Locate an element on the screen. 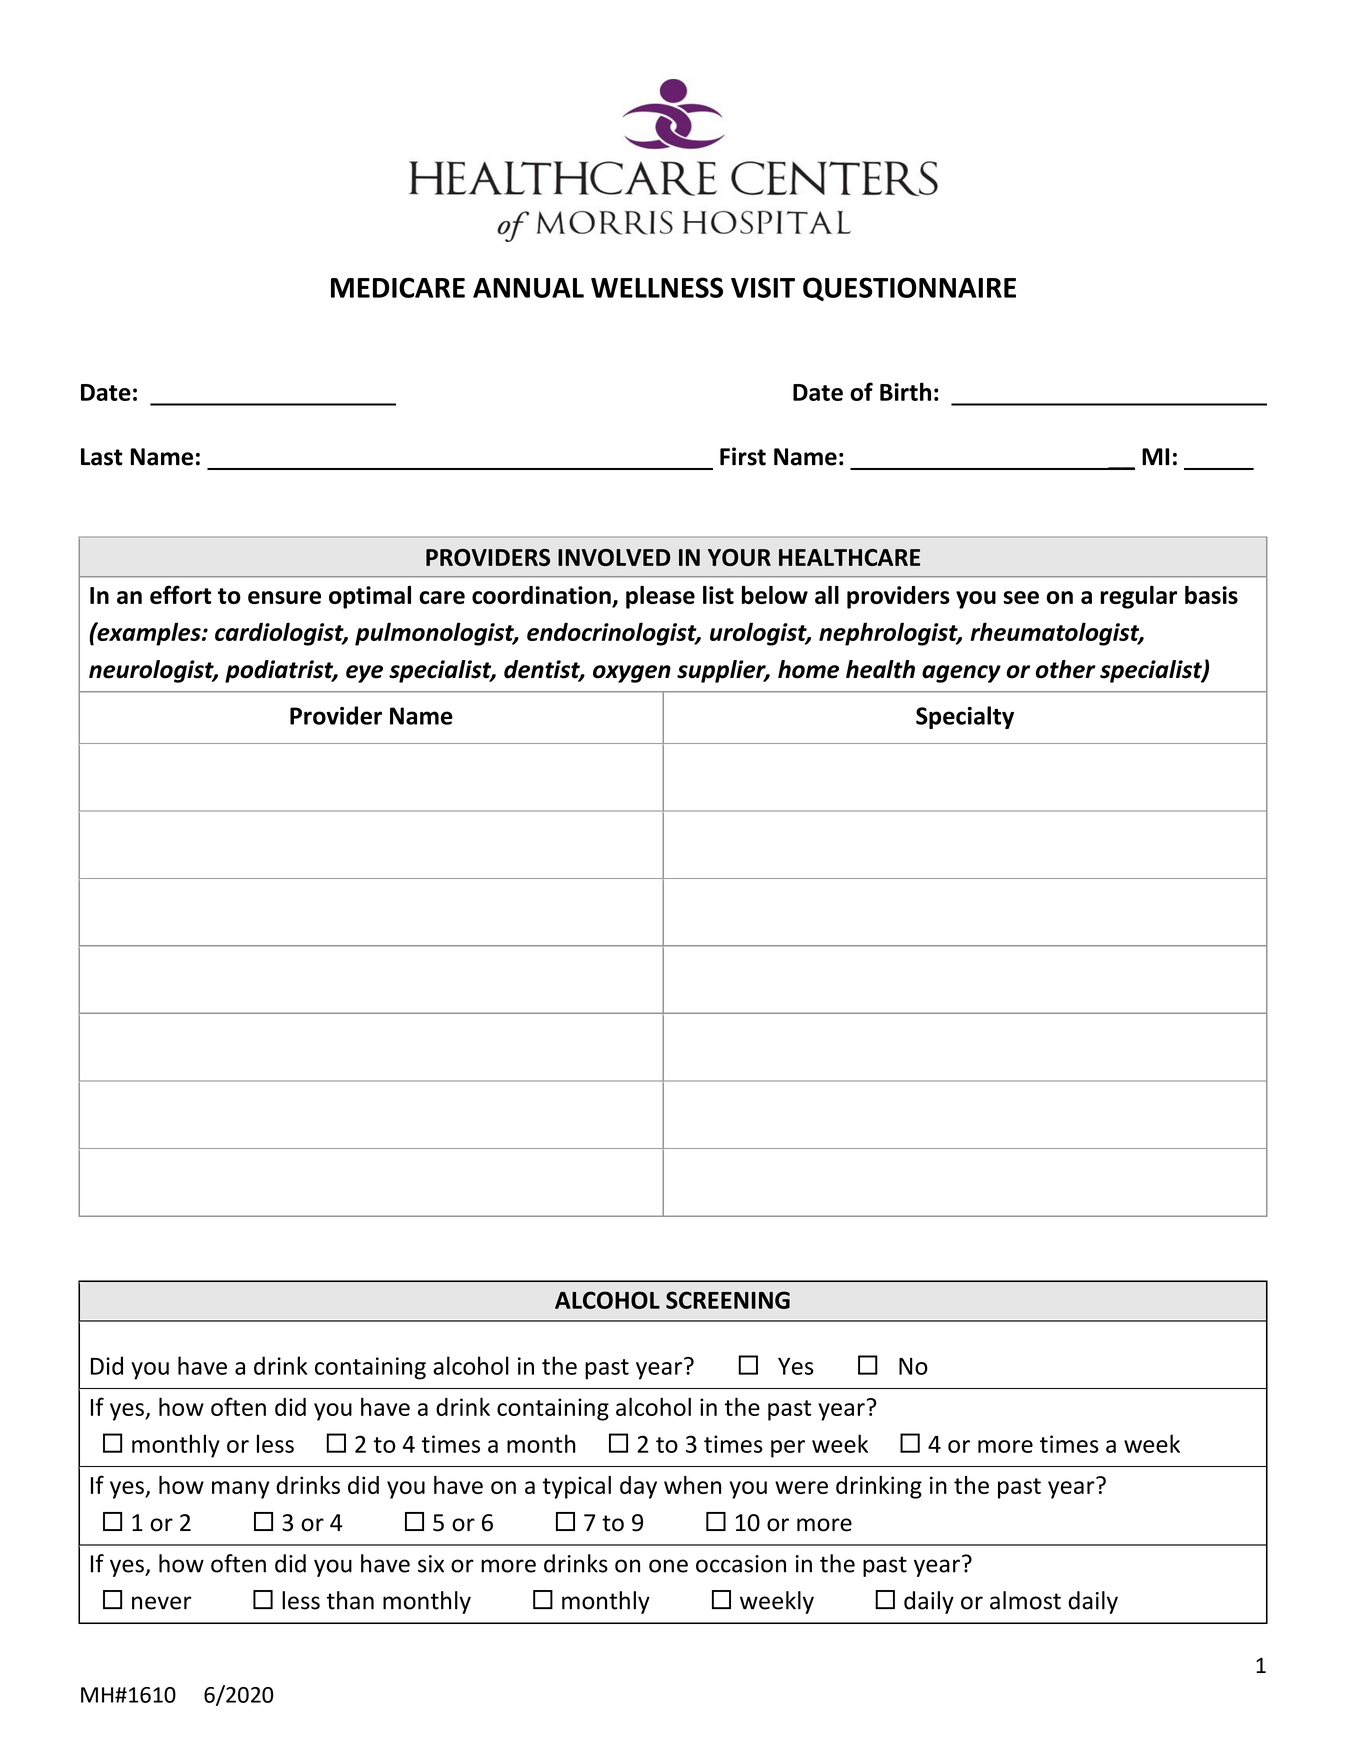  ensure is located at coordinates (284, 597).
